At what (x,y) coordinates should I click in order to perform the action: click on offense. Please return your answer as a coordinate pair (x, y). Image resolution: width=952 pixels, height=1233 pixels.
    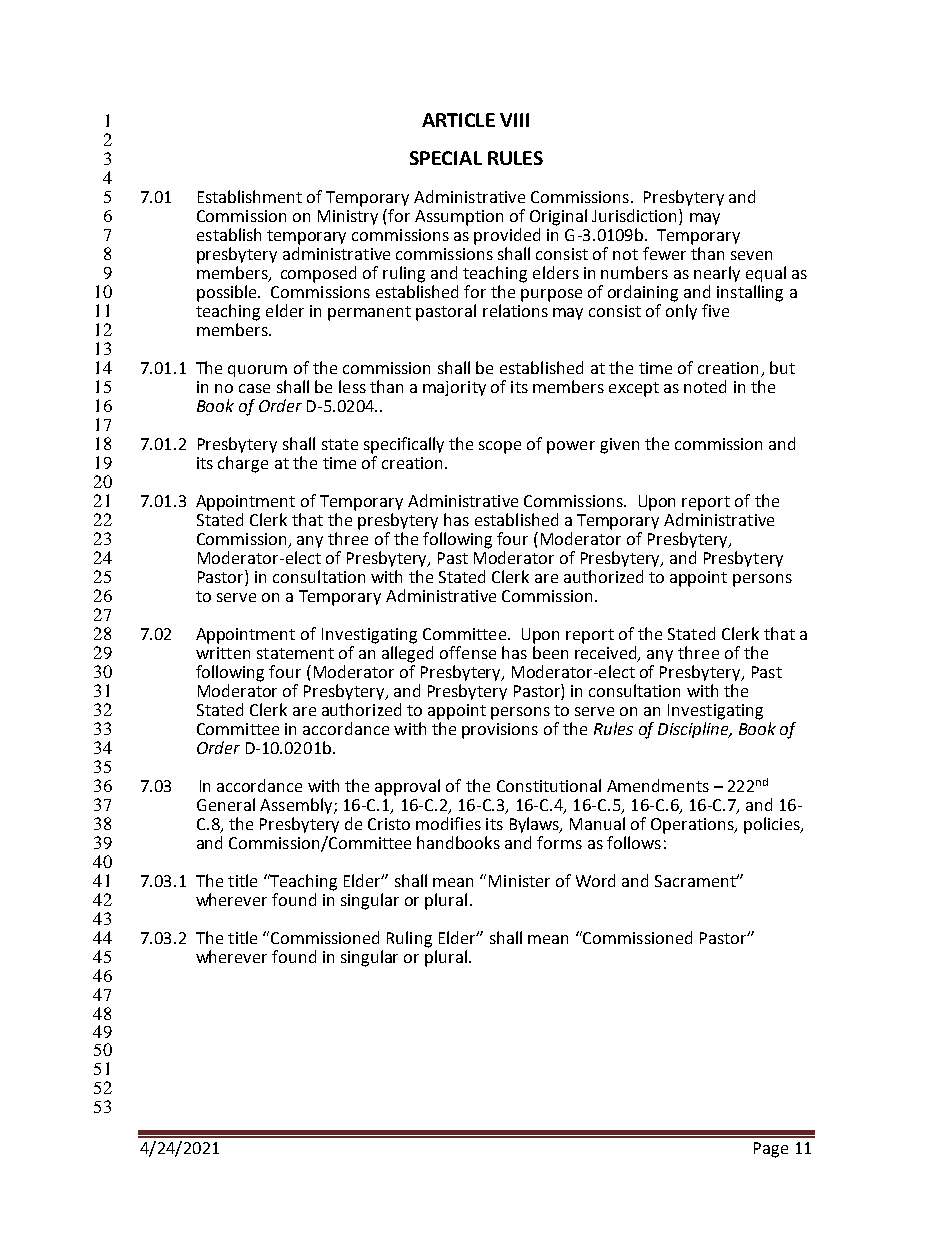
    Looking at the image, I should click on (468, 652).
